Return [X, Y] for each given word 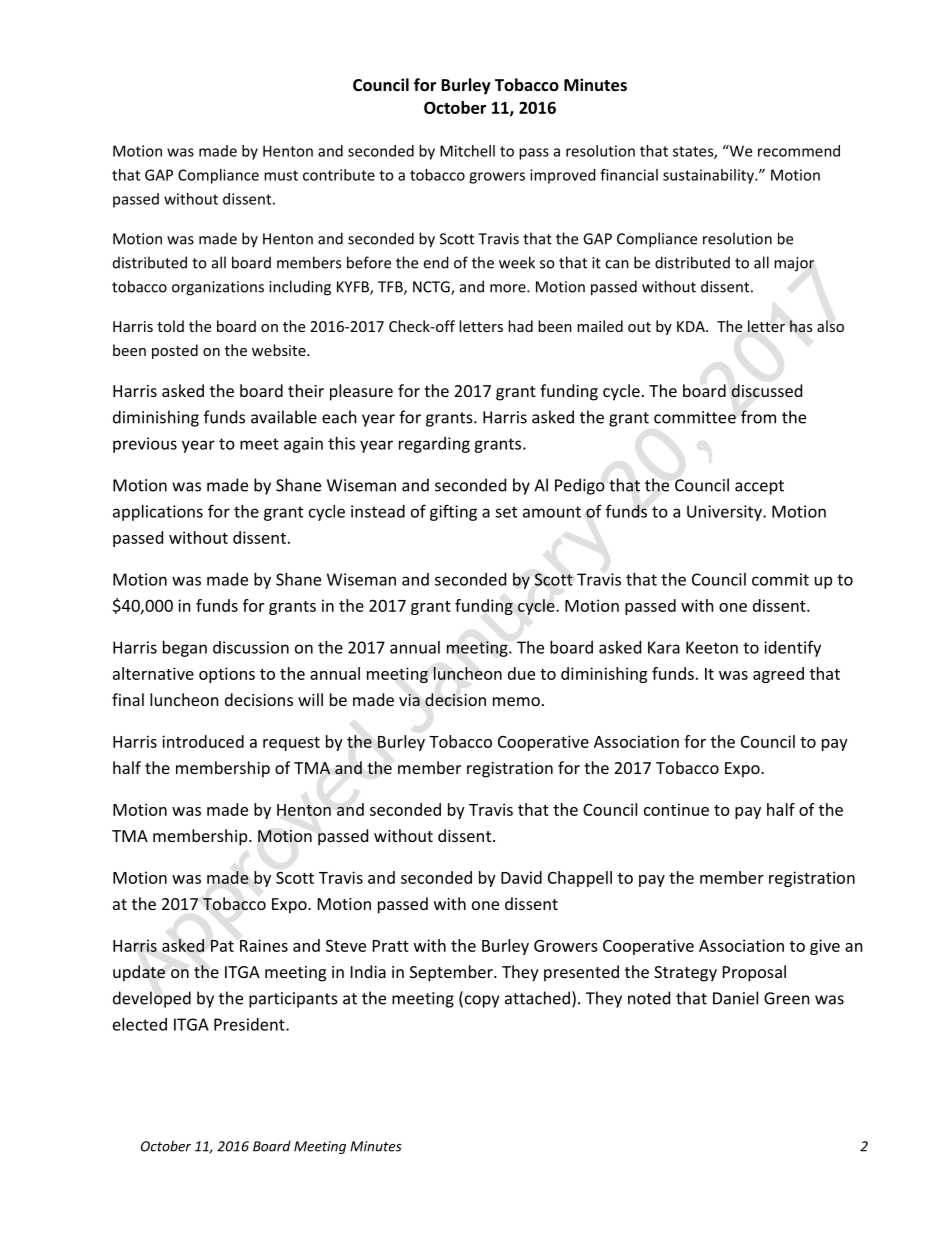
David [521, 877]
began [185, 649]
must [281, 175]
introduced [203, 741]
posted [175, 351]
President [250, 1024]
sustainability [709, 176]
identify [792, 648]
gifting [453, 512]
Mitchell [467, 151]
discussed [766, 391]
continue [676, 809]
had [520, 326]
